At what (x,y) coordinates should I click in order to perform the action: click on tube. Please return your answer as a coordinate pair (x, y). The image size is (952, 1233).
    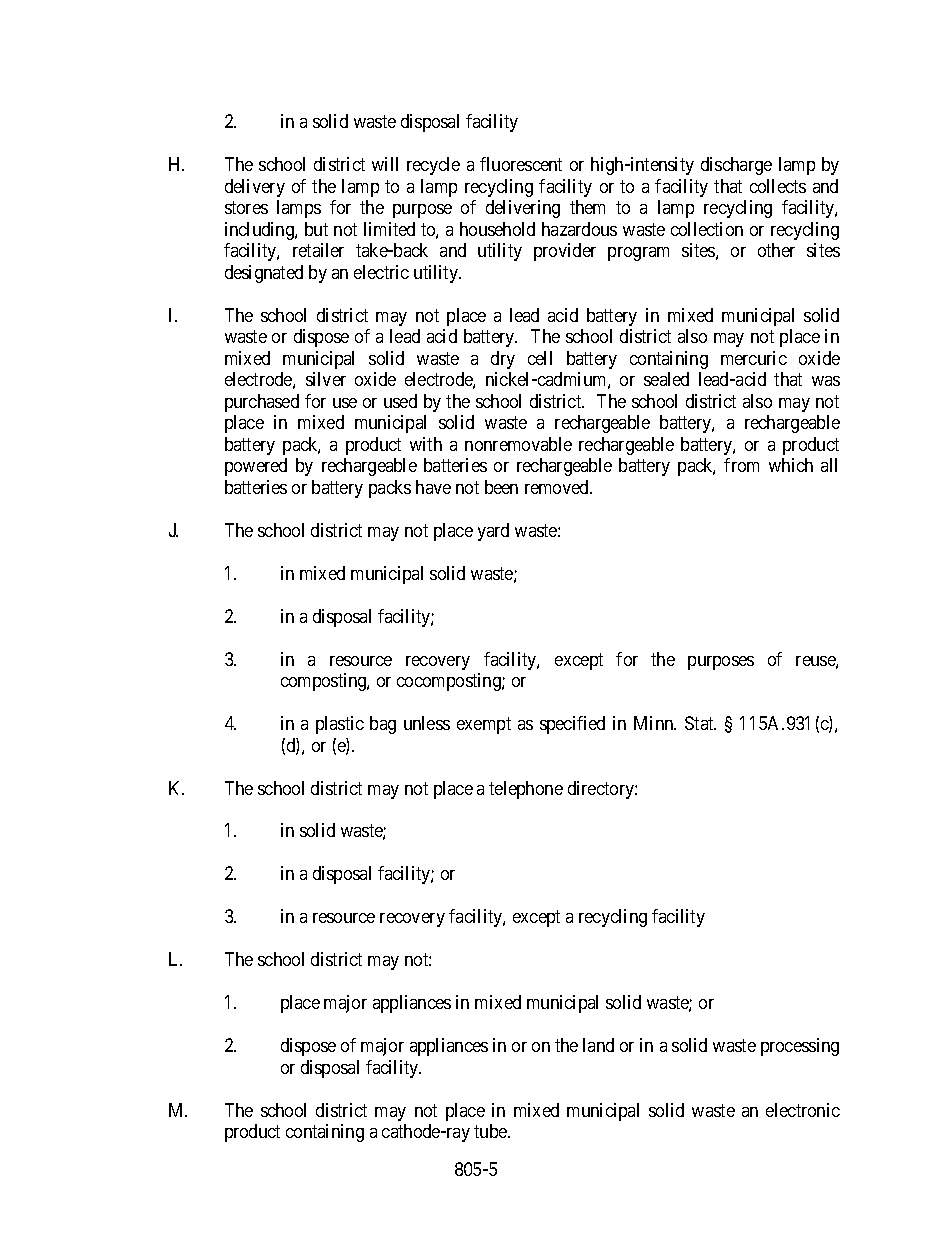
    Looking at the image, I should click on (491, 1131).
